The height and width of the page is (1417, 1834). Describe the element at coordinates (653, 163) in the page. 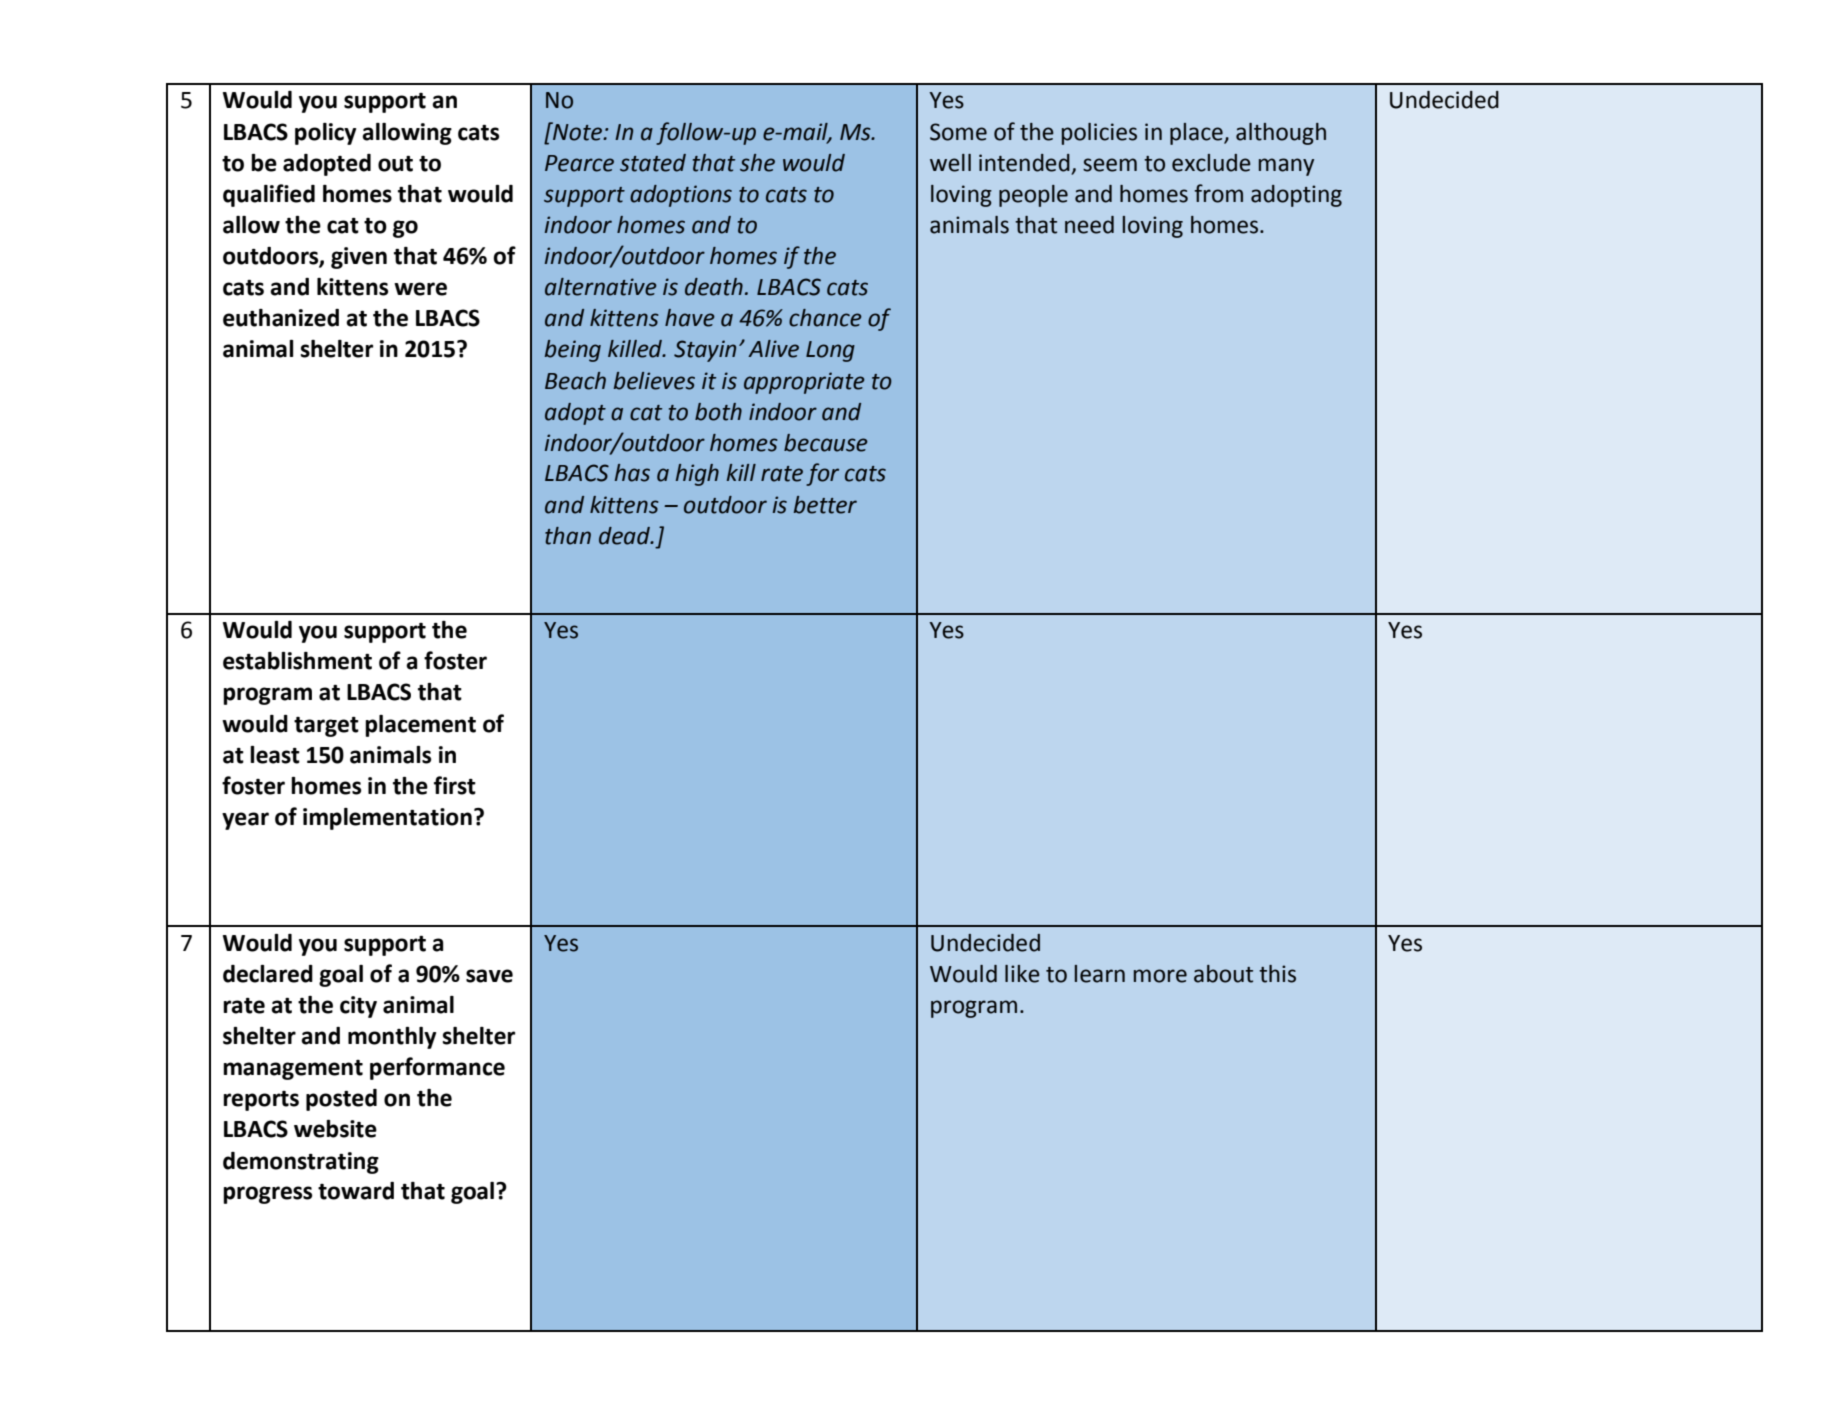

I see `stated` at that location.
